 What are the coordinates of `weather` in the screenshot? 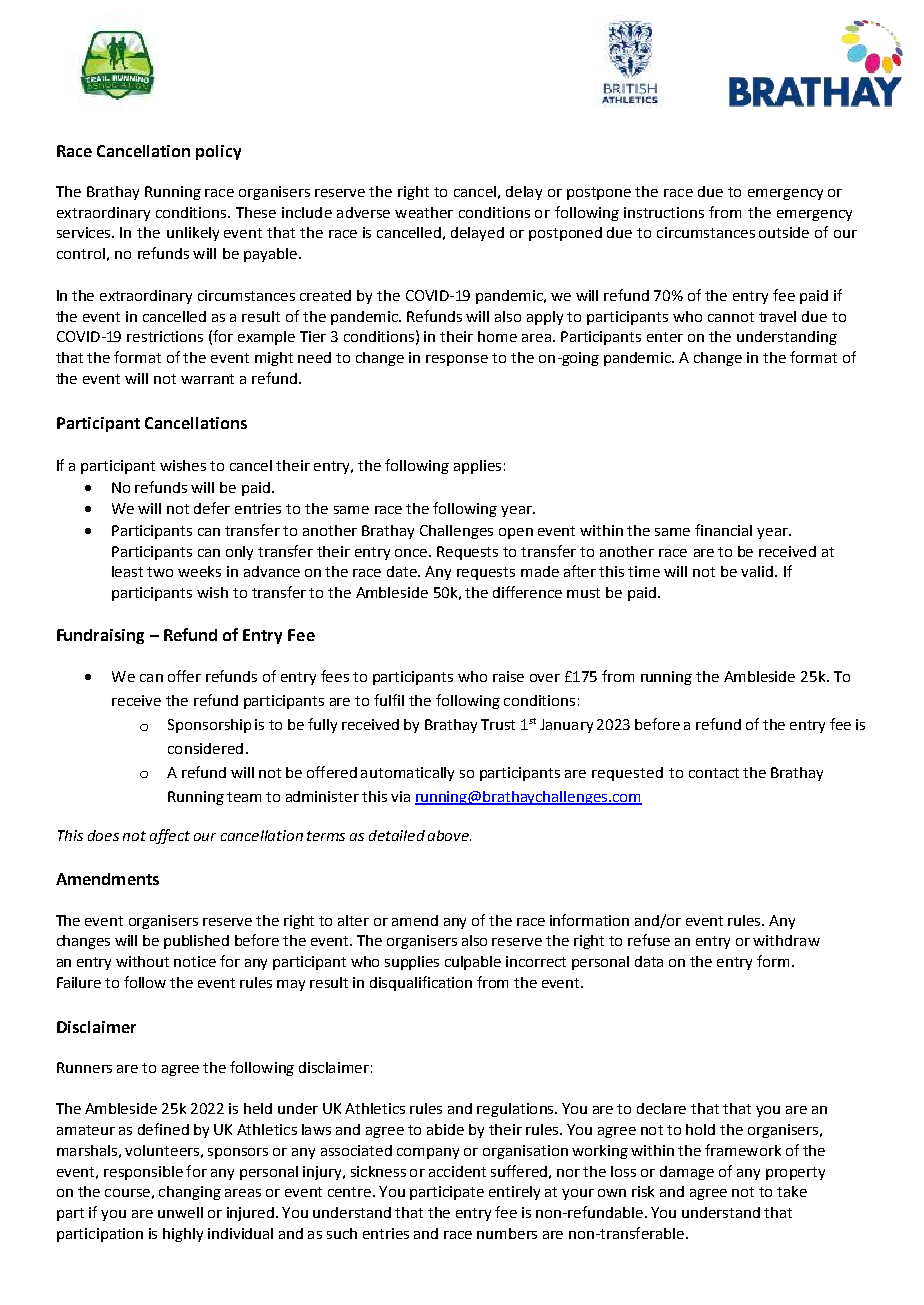 It's located at (424, 212).
